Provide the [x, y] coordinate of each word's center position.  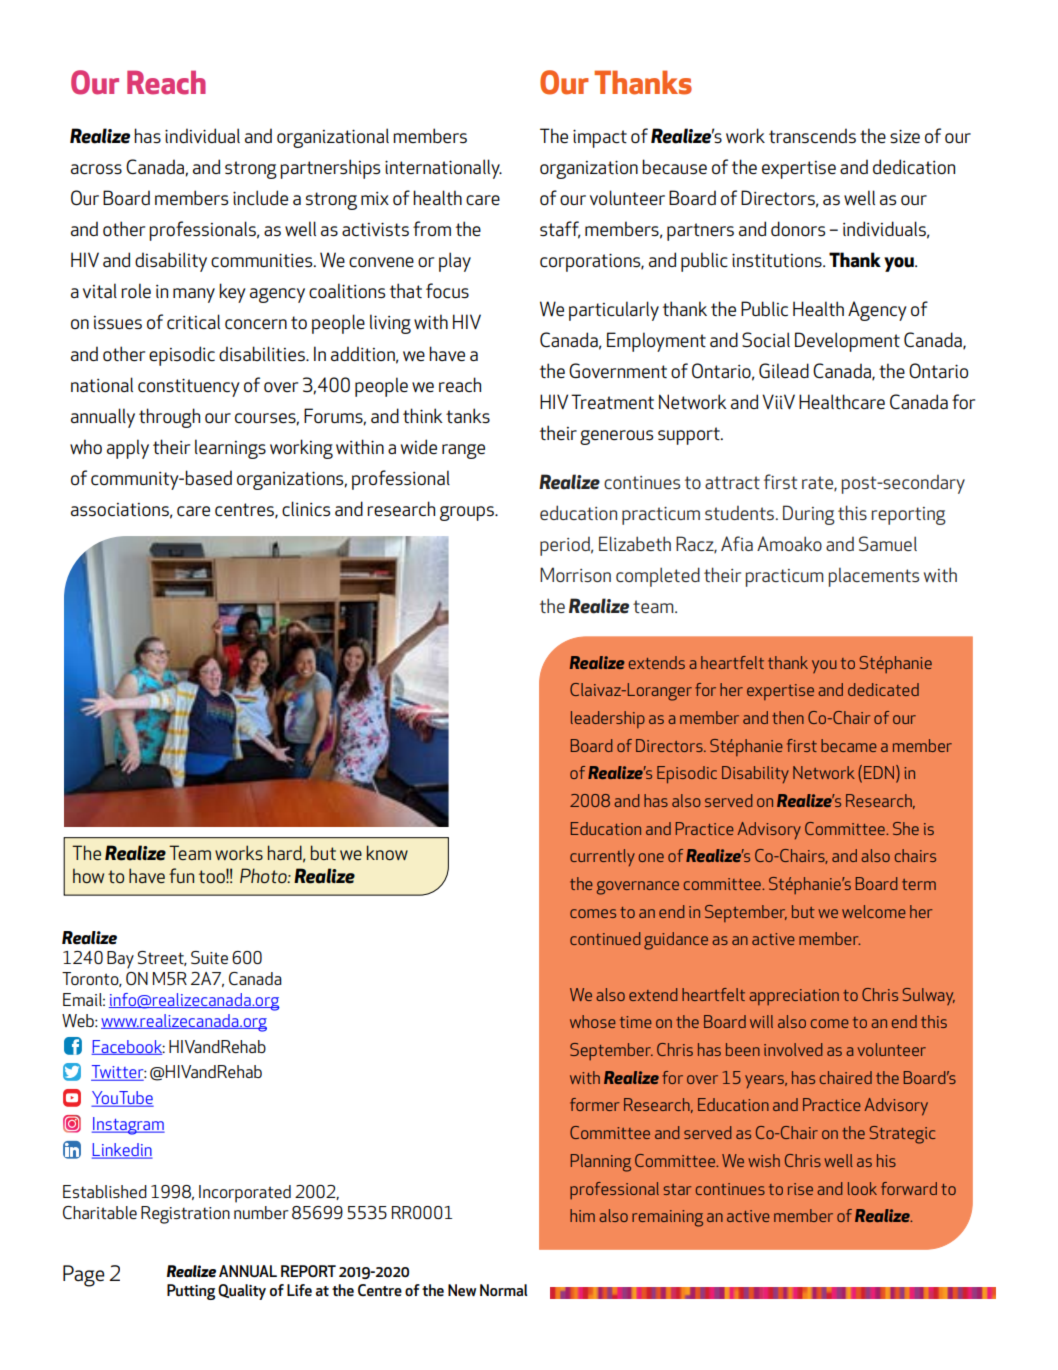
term [919, 884]
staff [560, 230]
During [809, 515]
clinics [306, 508]
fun [181, 875]
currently [602, 857]
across [96, 169]
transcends [812, 135]
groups [468, 513]
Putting [191, 1292]
